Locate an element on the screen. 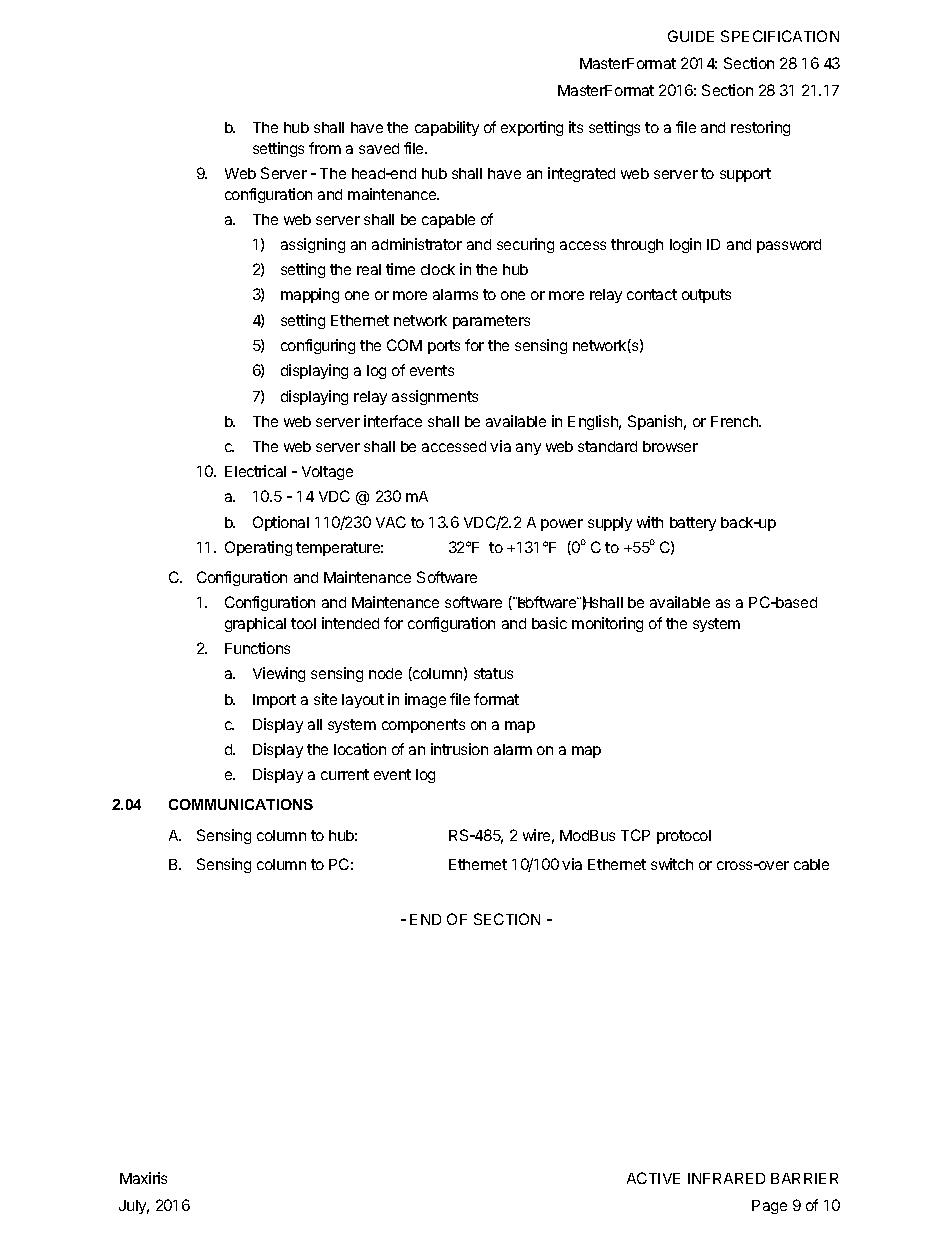 The image size is (952, 1233). capability is located at coordinates (447, 128).
